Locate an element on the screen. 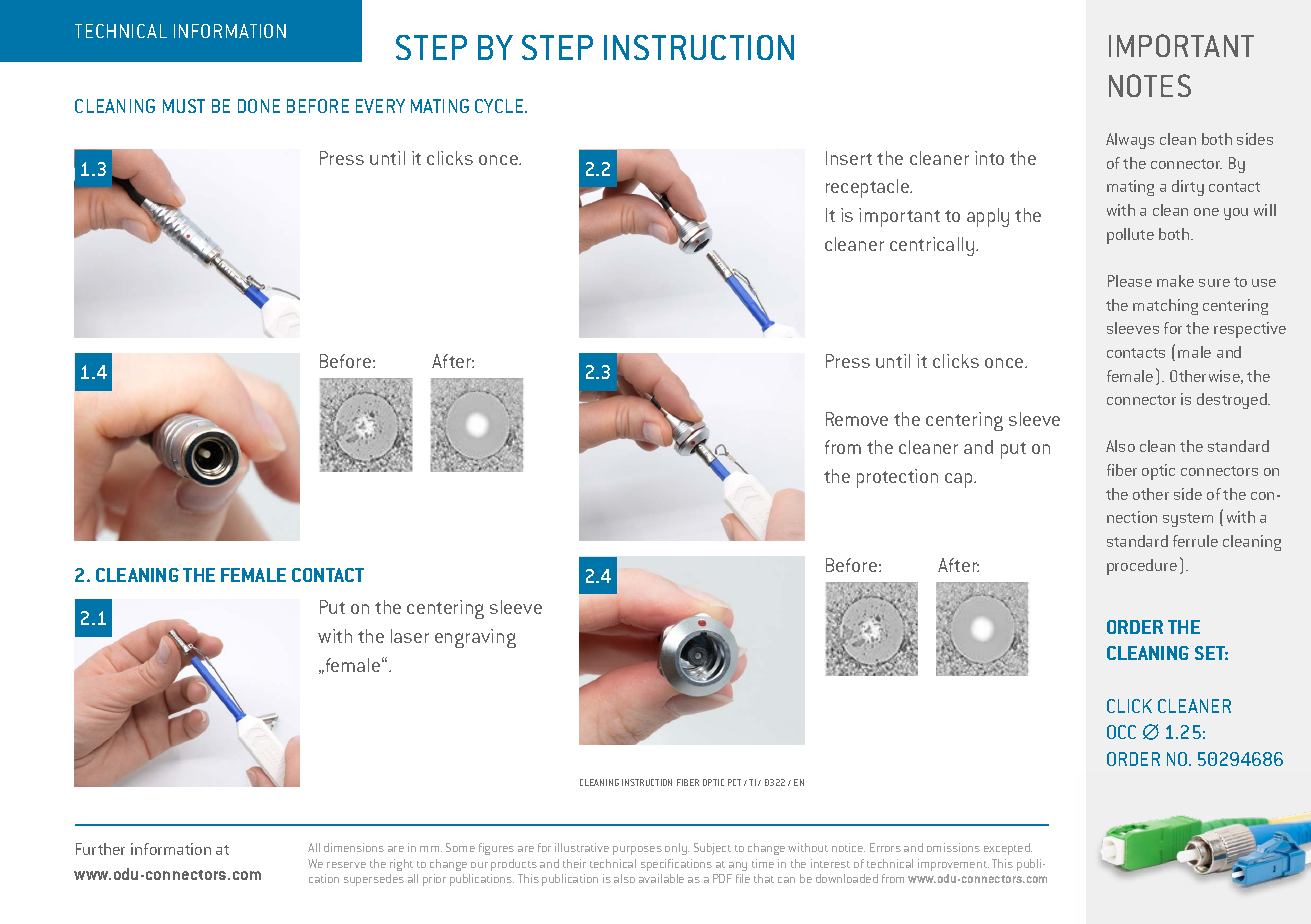 The height and width of the screenshot is (924, 1311). protection is located at coordinates (897, 478).
